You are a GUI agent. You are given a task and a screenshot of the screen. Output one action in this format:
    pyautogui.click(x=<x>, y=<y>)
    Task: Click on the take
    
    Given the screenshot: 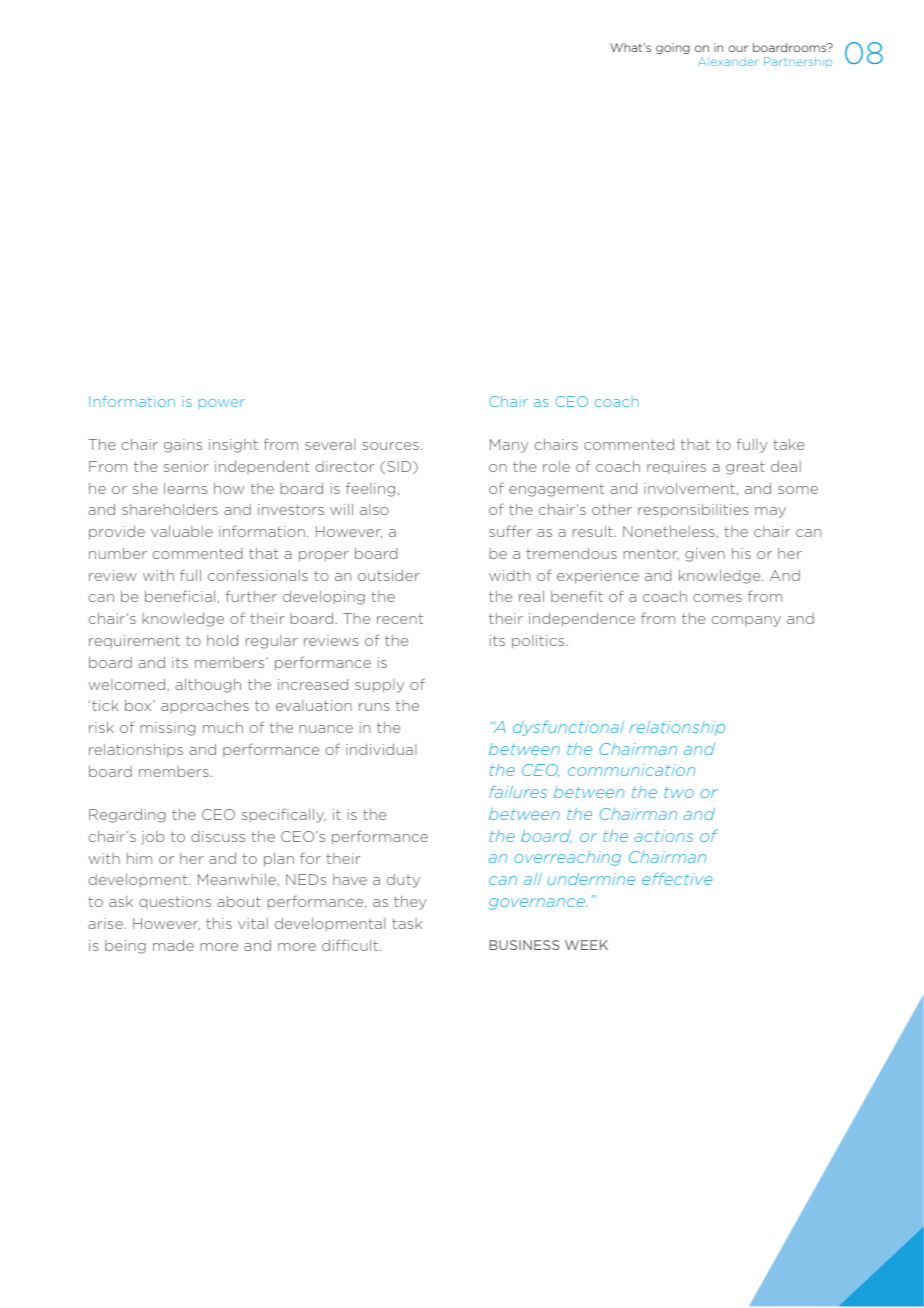 What is the action you would take?
    pyautogui.click(x=788, y=444)
